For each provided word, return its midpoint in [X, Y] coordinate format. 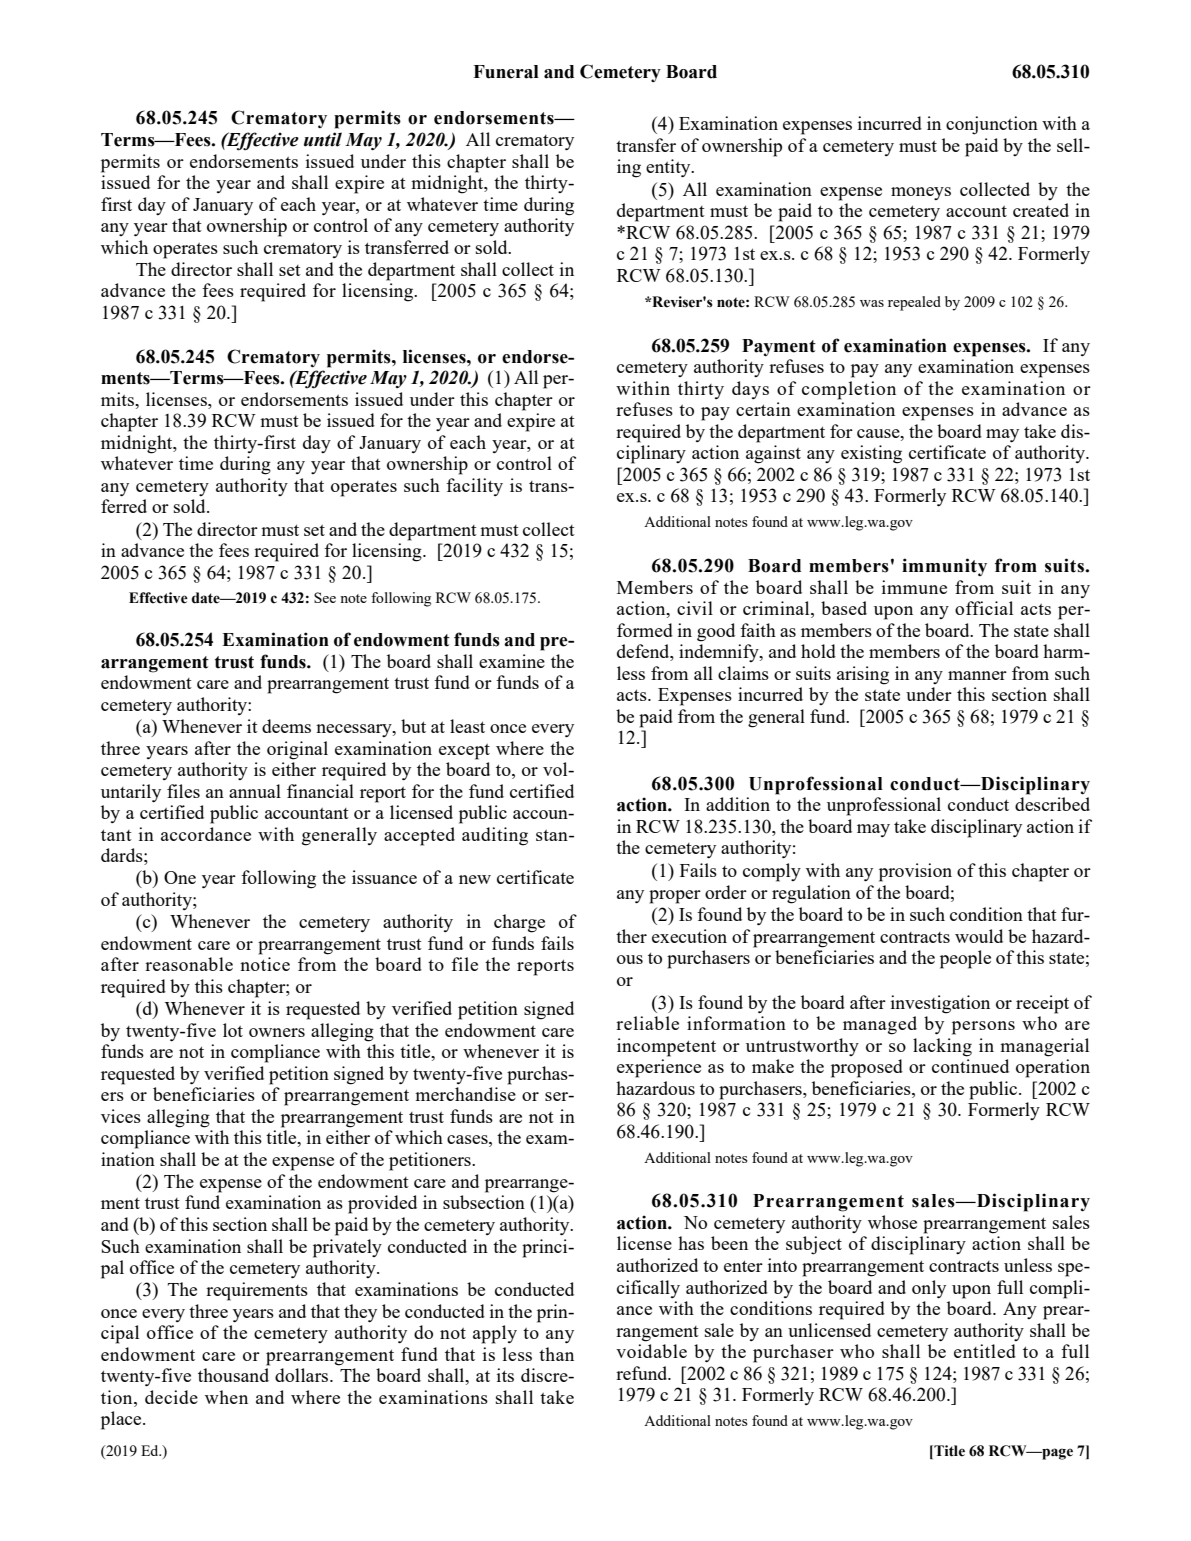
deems [286, 726]
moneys [921, 193]
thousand [233, 1375]
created [1041, 210]
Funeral [506, 72]
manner [977, 675]
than [556, 1354]
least [467, 726]
